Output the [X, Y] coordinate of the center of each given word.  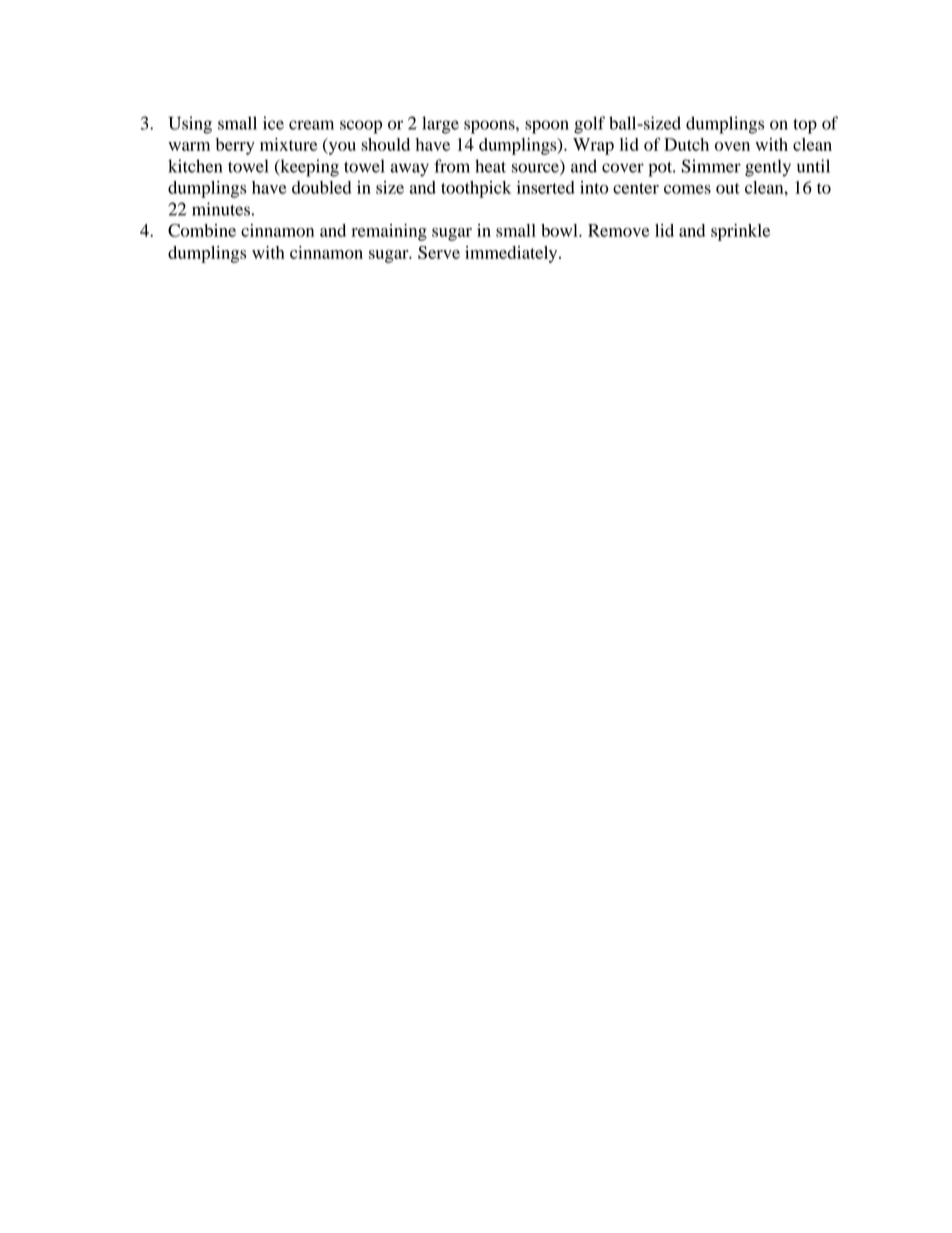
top [805, 126]
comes [687, 189]
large [440, 125]
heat [490, 166]
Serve [439, 252]
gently [768, 168]
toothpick [476, 189]
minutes [221, 209]
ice [273, 123]
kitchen [195, 166]
